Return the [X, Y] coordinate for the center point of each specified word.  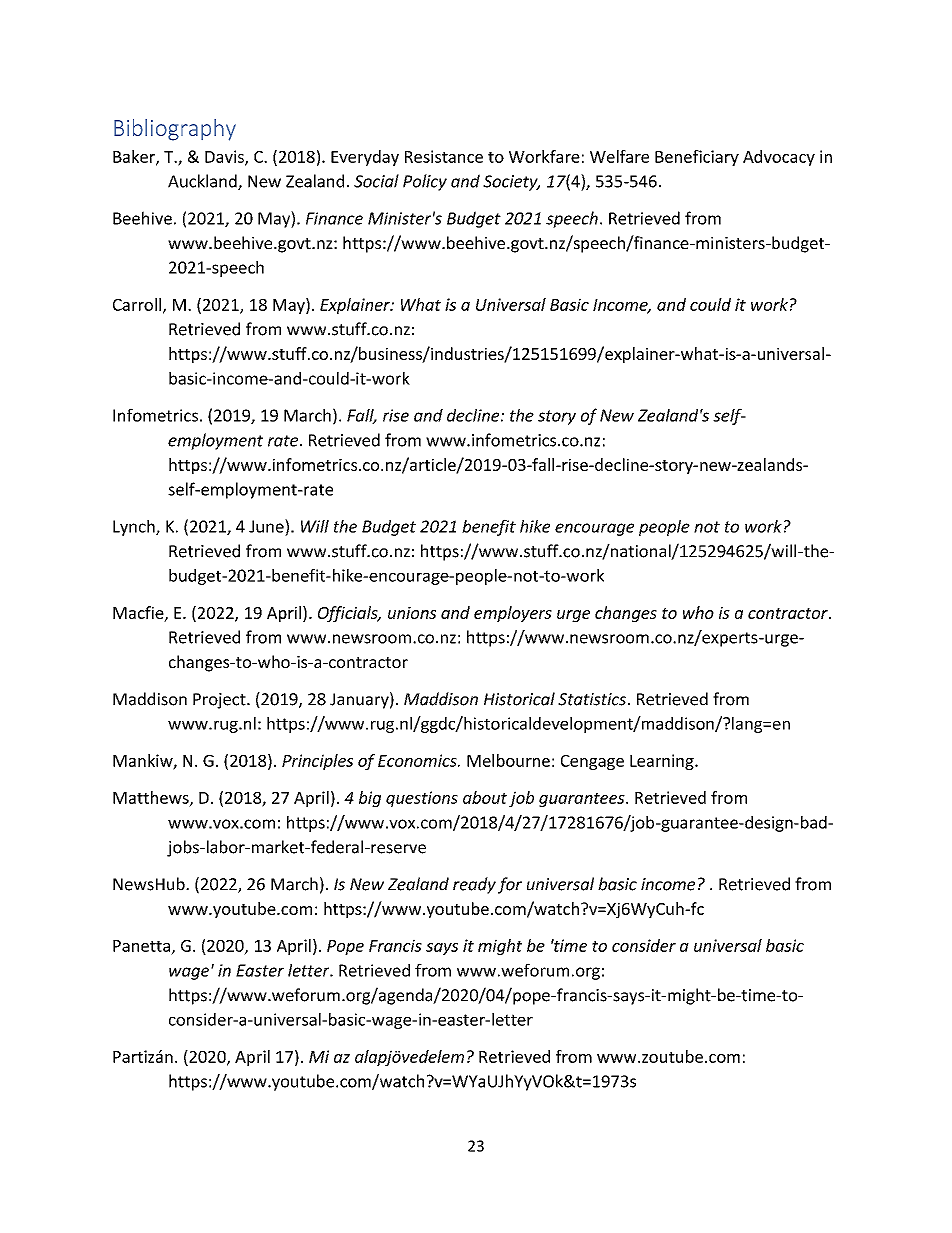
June [267, 526]
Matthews [152, 798]
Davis [225, 157]
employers [513, 614]
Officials [349, 614]
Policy [425, 182]
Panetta [141, 946]
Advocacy [779, 158]
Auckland [203, 182]
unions [412, 613]
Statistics [592, 699]
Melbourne [508, 760]
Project [220, 701]
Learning [663, 762]
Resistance [444, 156]
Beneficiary [697, 158]
